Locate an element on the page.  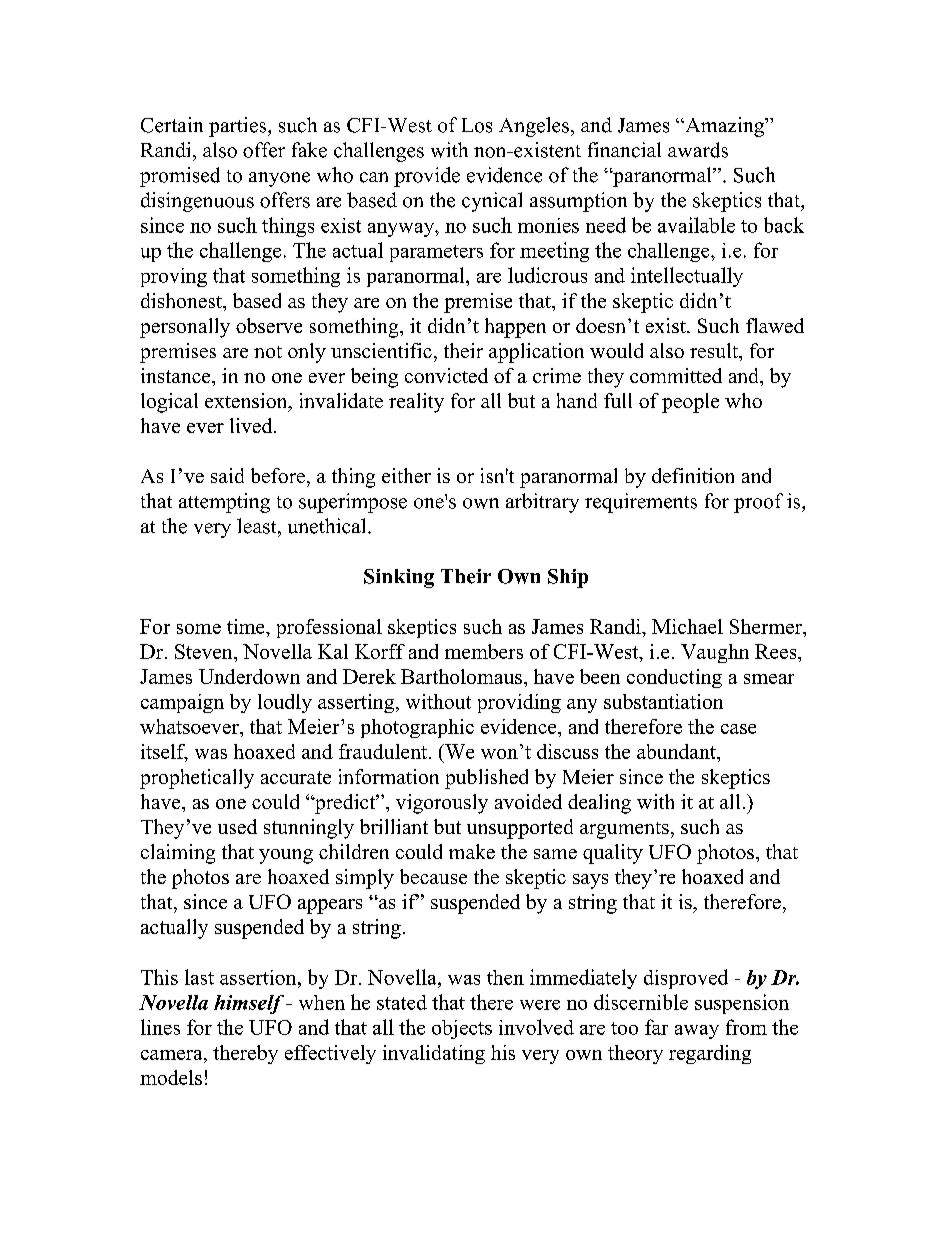
Los is located at coordinates (477, 125).
